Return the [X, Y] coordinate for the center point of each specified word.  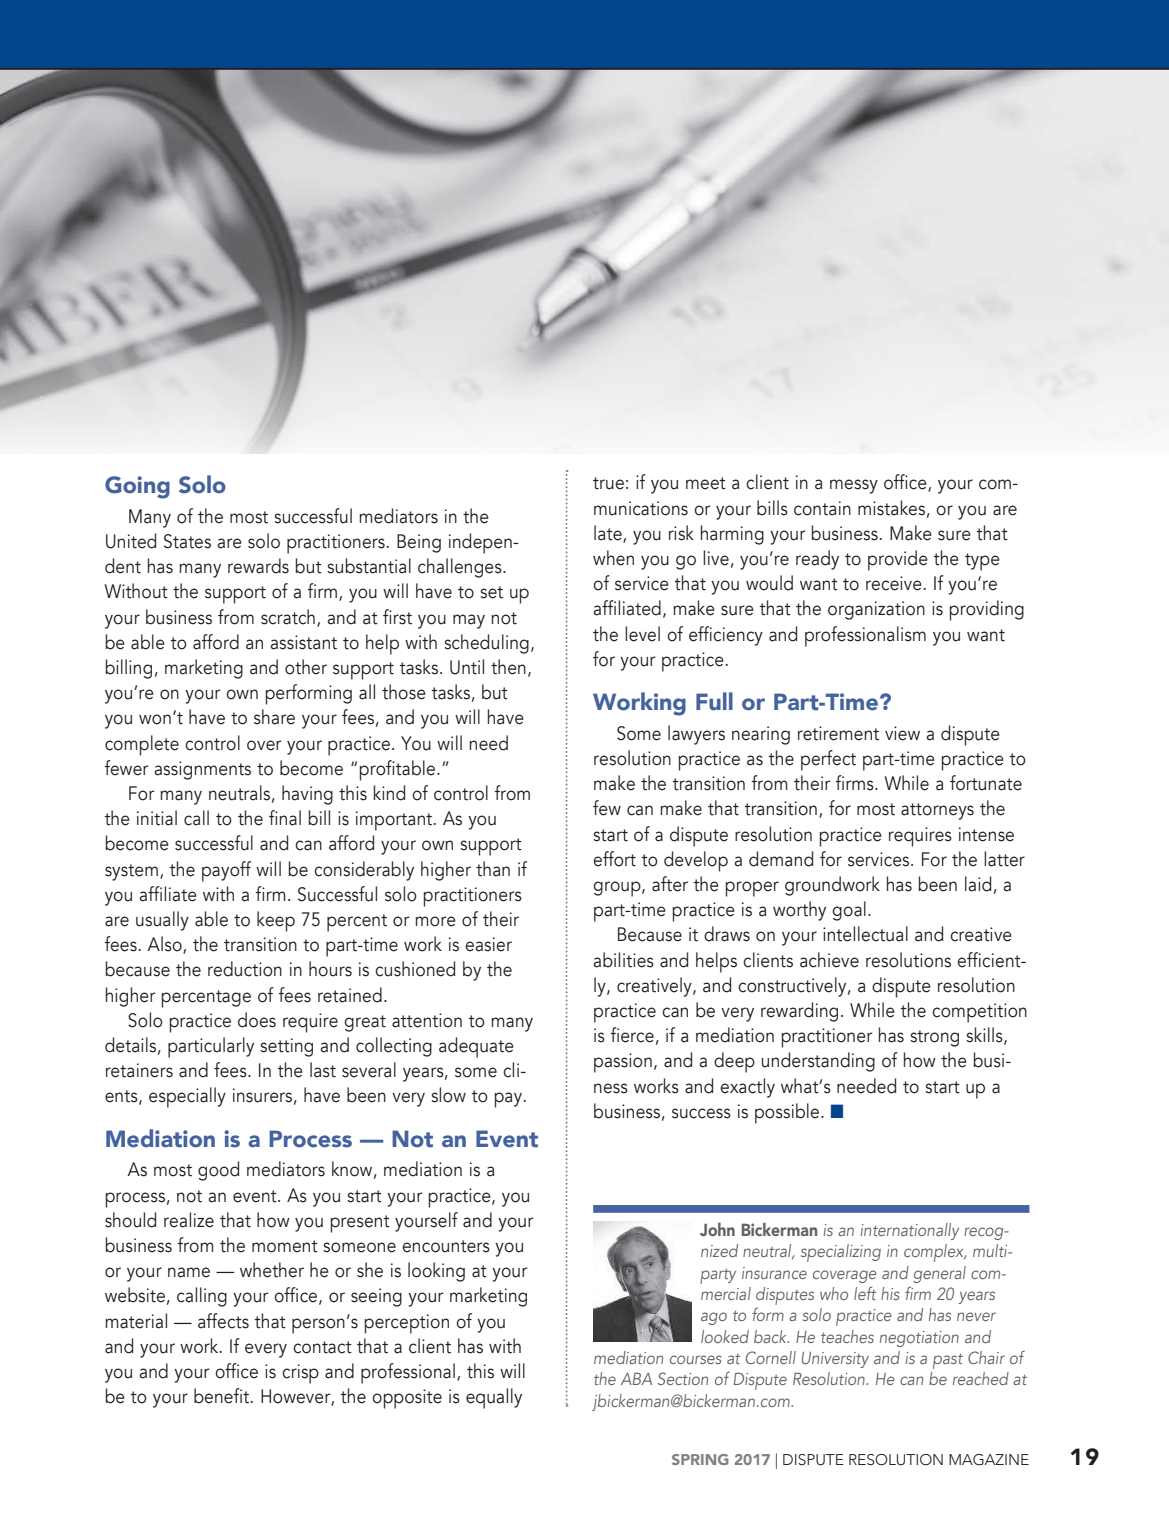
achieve [829, 960]
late [609, 534]
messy [854, 486]
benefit [223, 1396]
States [187, 541]
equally [494, 1398]
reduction [245, 969]
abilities [623, 960]
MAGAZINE [989, 1460]
